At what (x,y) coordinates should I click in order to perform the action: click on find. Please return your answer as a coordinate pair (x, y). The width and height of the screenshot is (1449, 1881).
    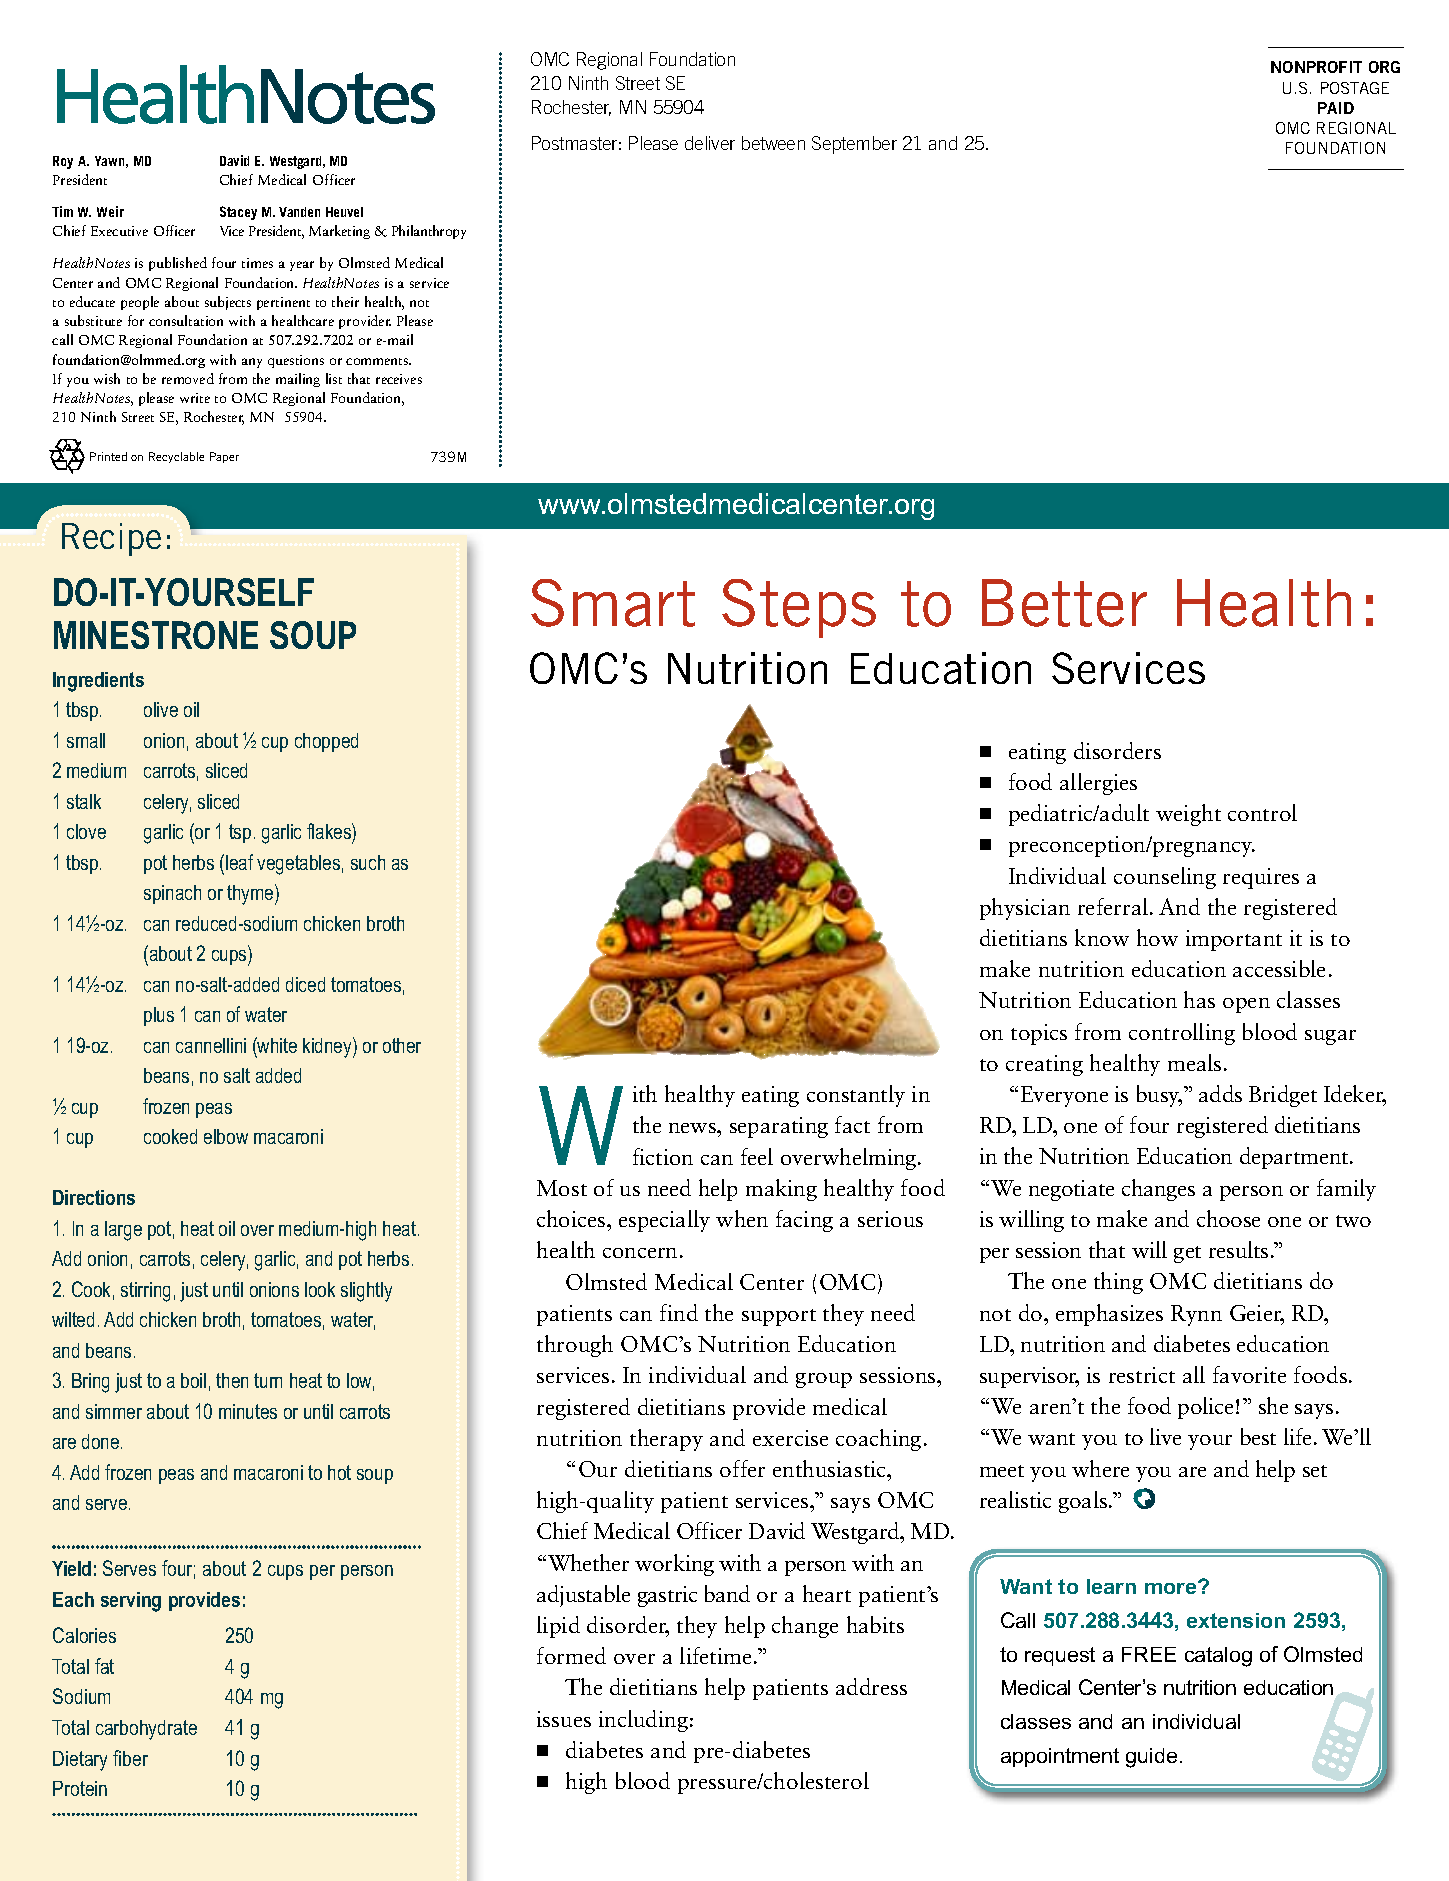
    Looking at the image, I should click on (679, 1312).
